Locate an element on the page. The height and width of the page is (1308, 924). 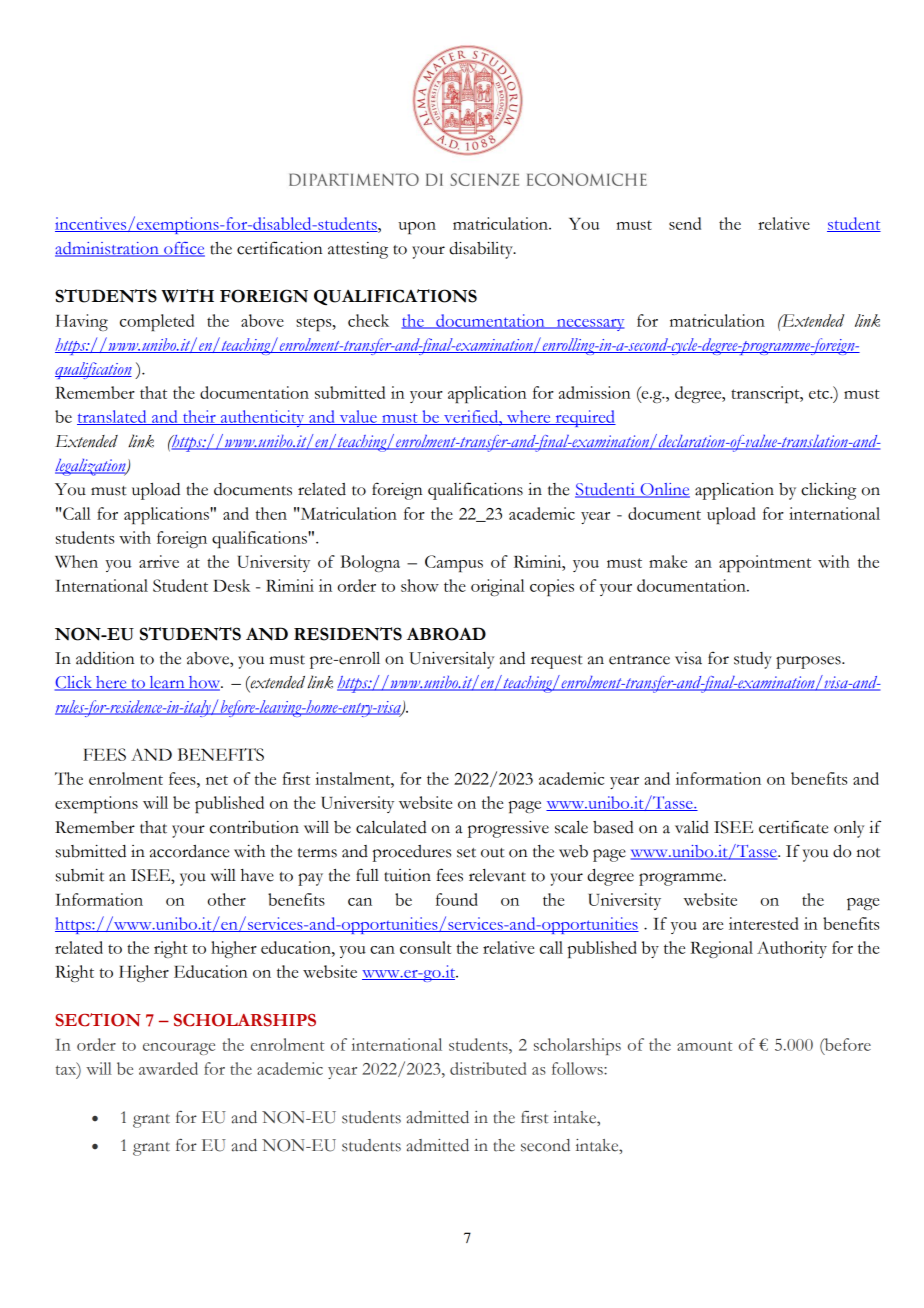
office is located at coordinates (183, 249).
